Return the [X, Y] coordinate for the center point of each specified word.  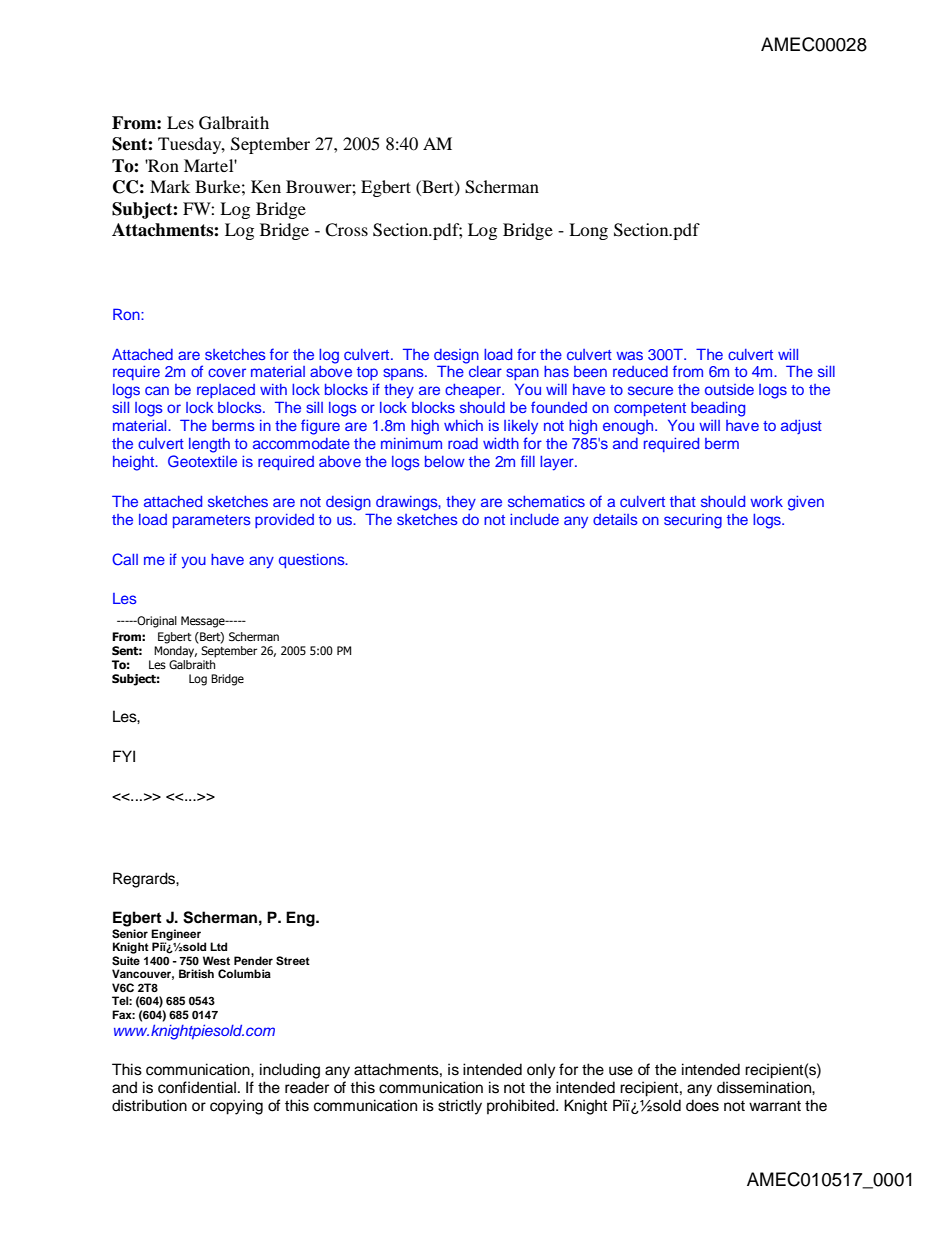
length [209, 445]
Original [156, 622]
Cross [346, 230]
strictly [460, 1107]
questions [313, 561]
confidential [197, 1087]
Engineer [176, 936]
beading [718, 409]
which [463, 425]
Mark [170, 186]
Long [588, 231]
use [621, 1071]
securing [693, 521]
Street [293, 961]
